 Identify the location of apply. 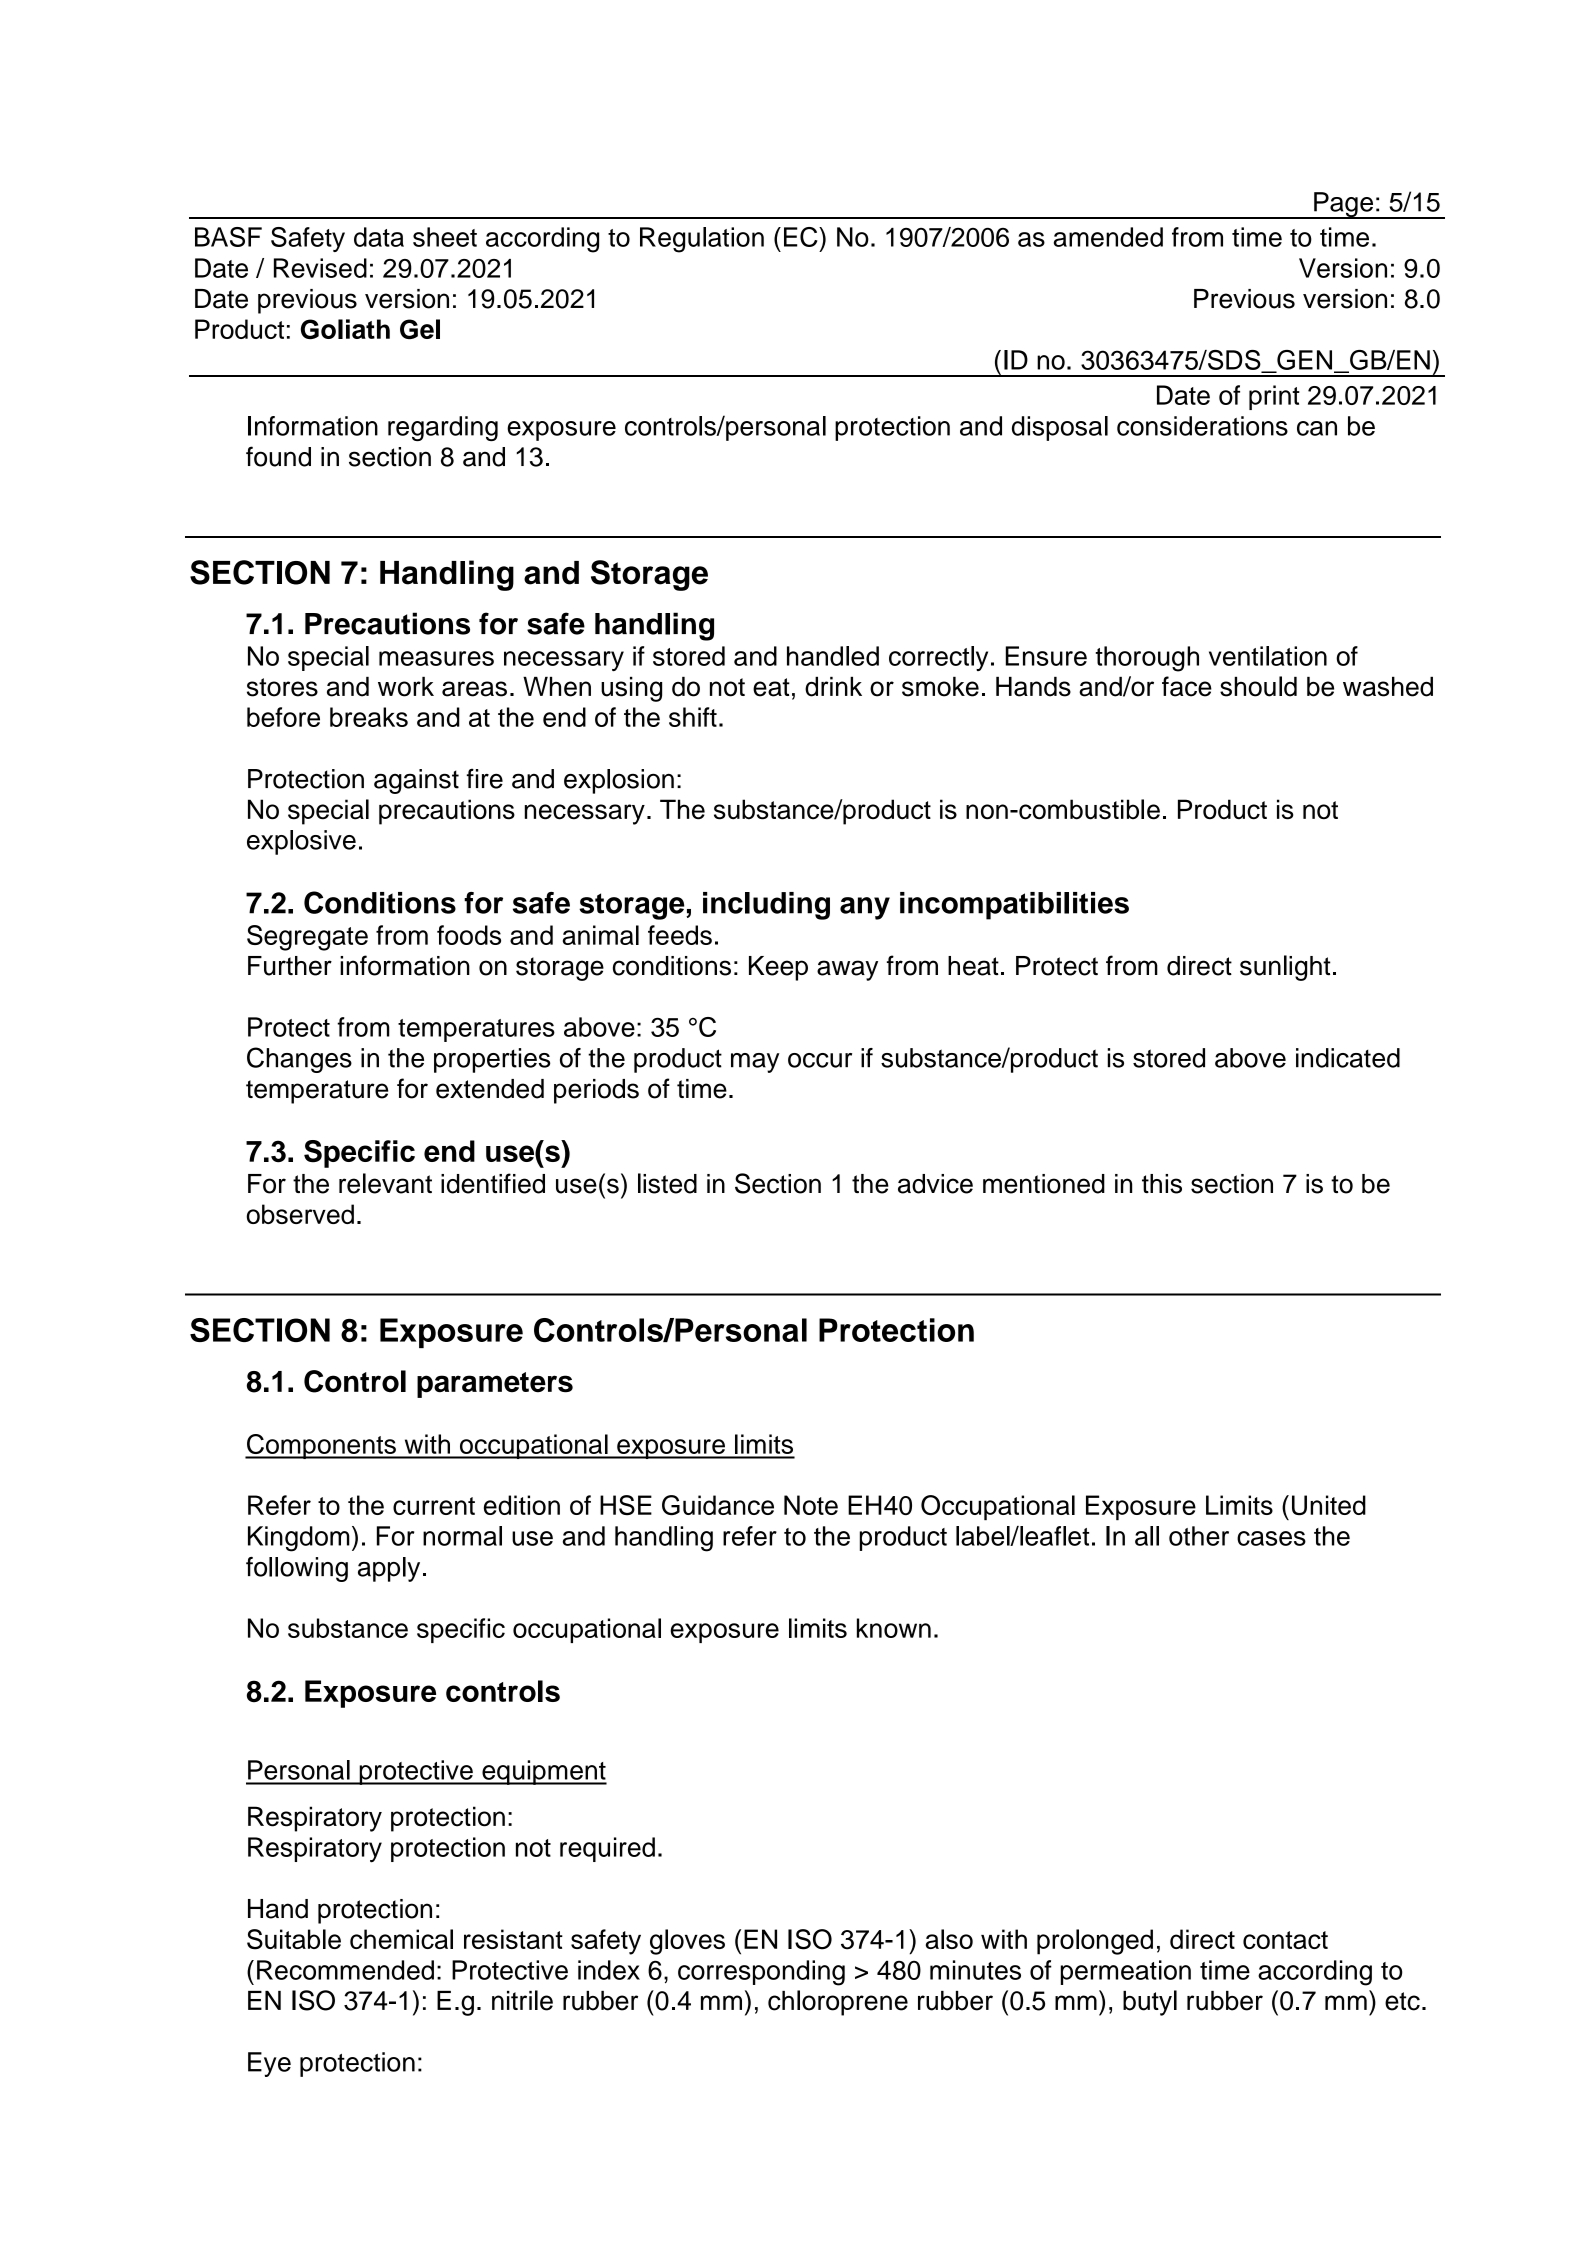
(389, 1569).
